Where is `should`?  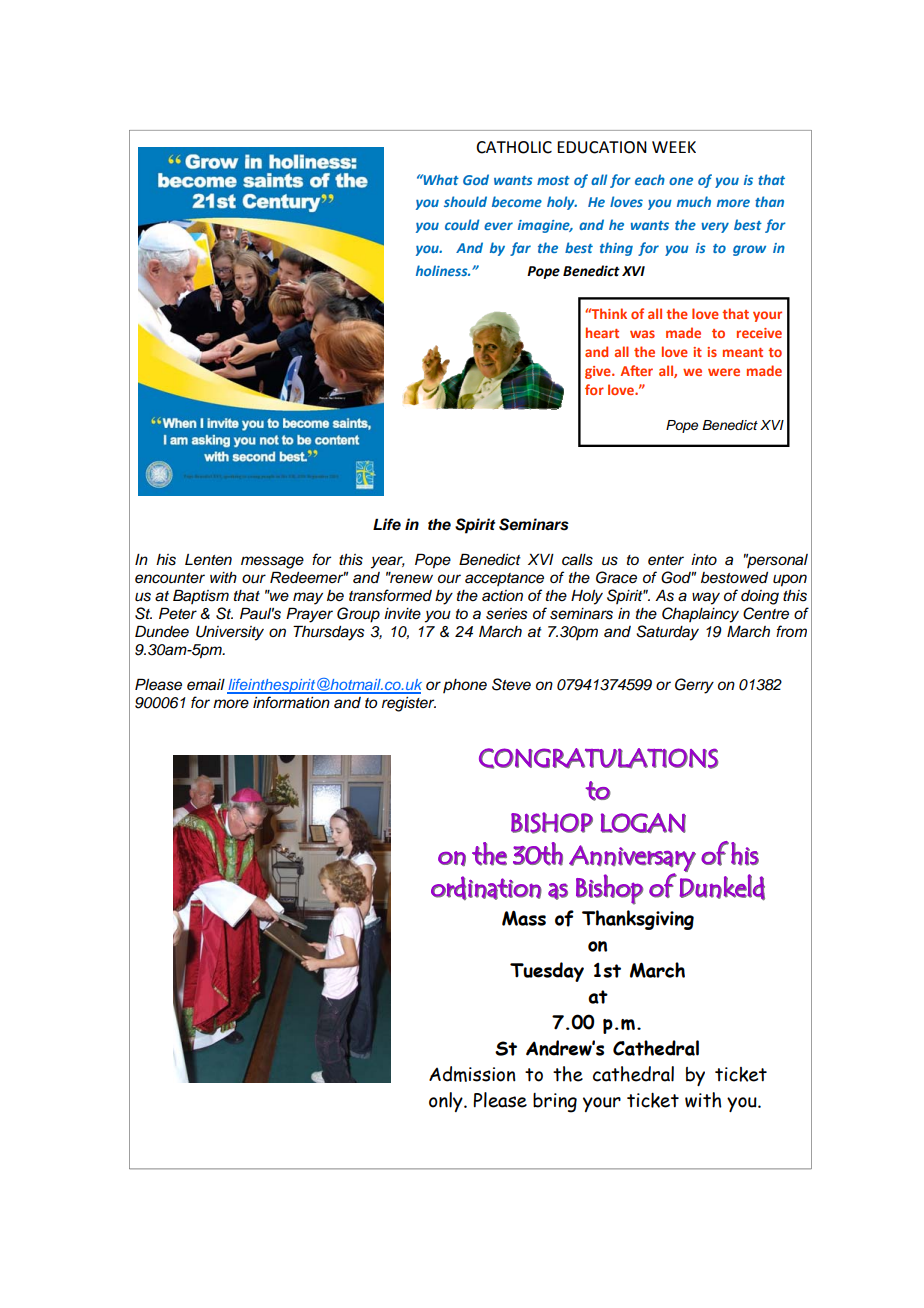 should is located at coordinates (465, 201).
